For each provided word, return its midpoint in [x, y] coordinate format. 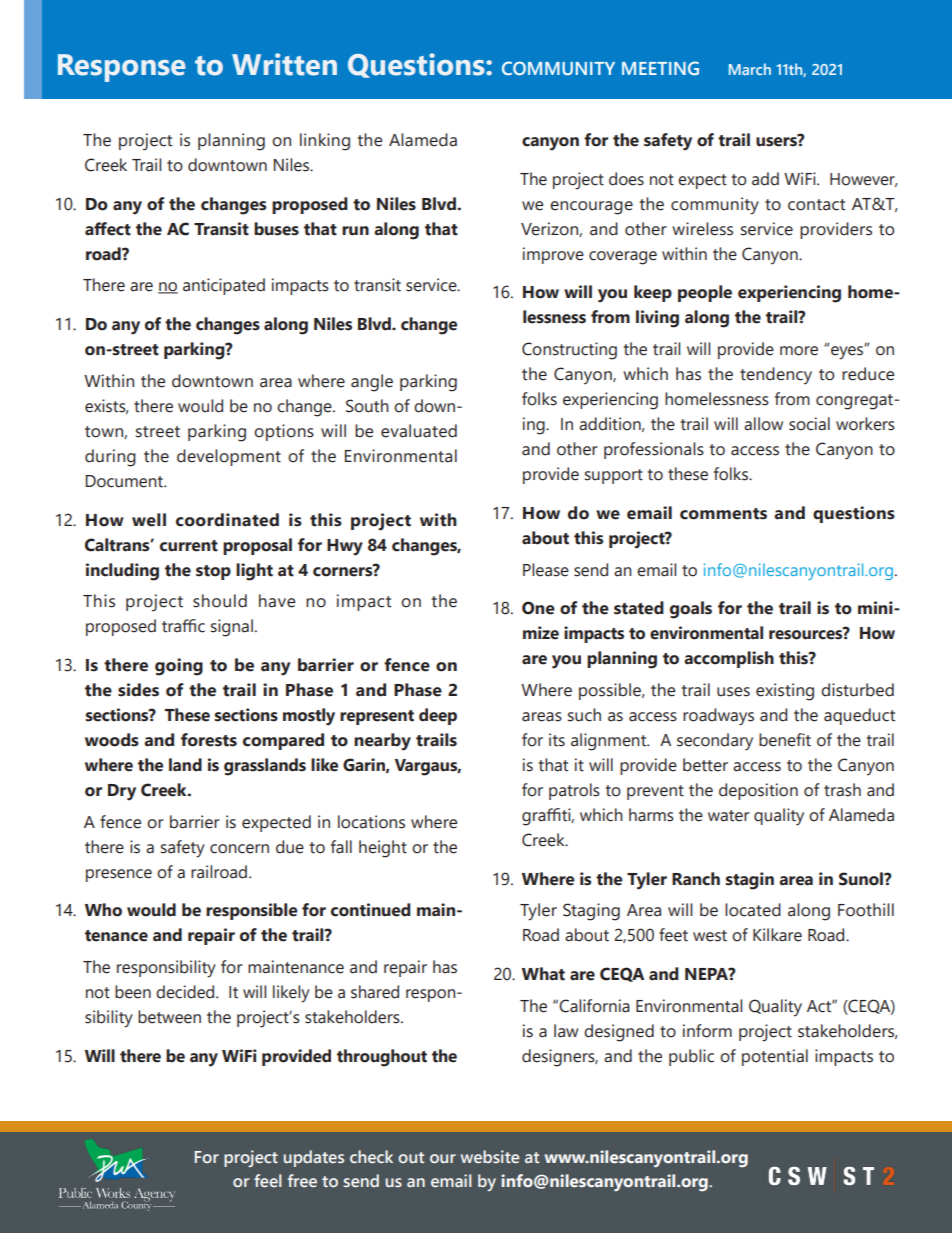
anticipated [224, 286]
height [383, 849]
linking [325, 142]
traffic [183, 626]
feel [268, 1180]
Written [284, 64]
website [490, 1156]
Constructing [569, 351]
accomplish [729, 659]
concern [239, 849]
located [753, 910]
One [538, 608]
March [750, 69]
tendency [776, 376]
